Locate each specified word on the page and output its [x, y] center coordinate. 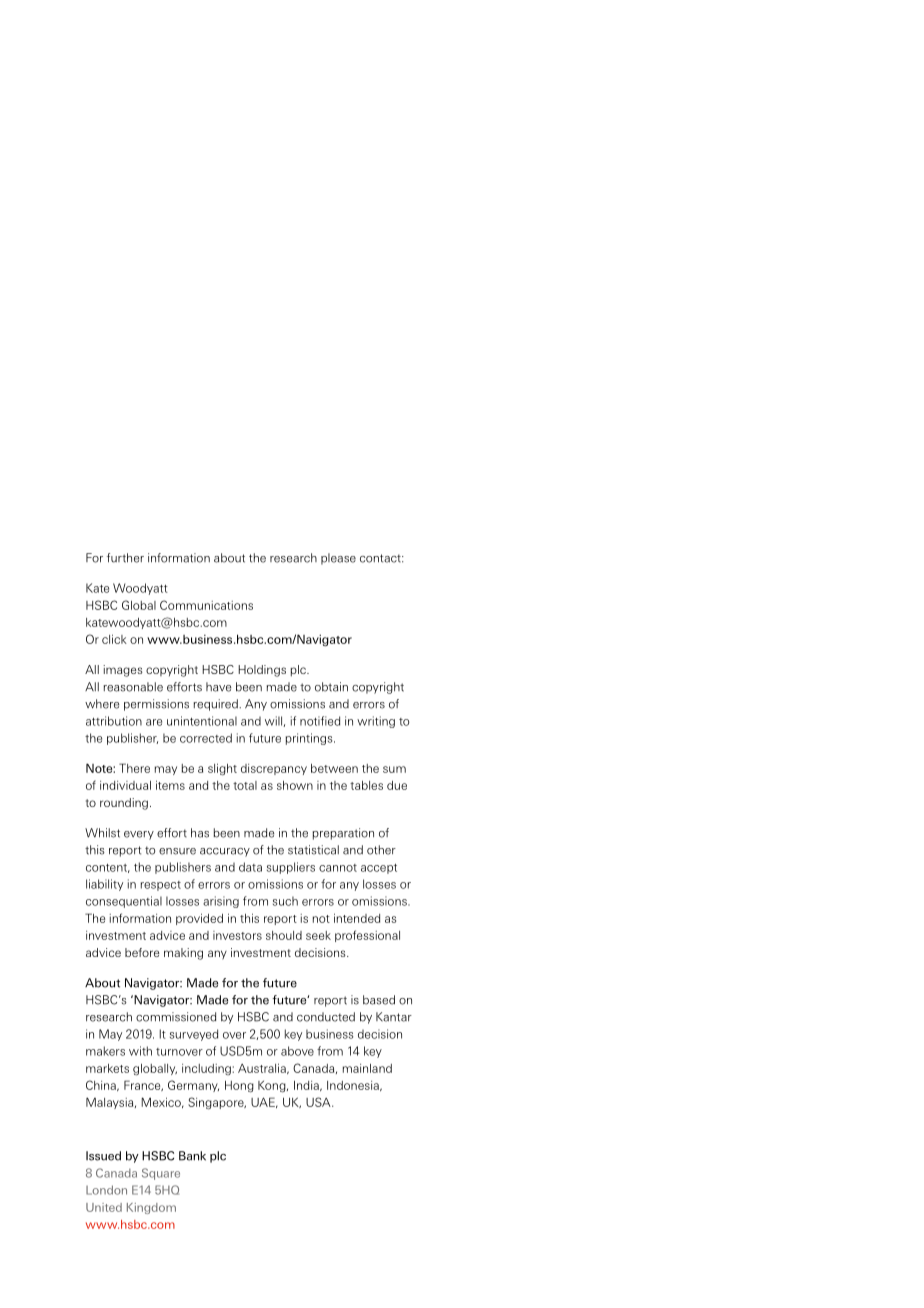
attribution [114, 721]
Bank [192, 1156]
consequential [124, 902]
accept [379, 869]
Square [161, 1174]
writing [376, 722]
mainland [367, 1068]
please [338, 559]
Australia [263, 1068]
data [250, 867]
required [216, 705]
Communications [206, 605]
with [140, 1051]
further [125, 558]
